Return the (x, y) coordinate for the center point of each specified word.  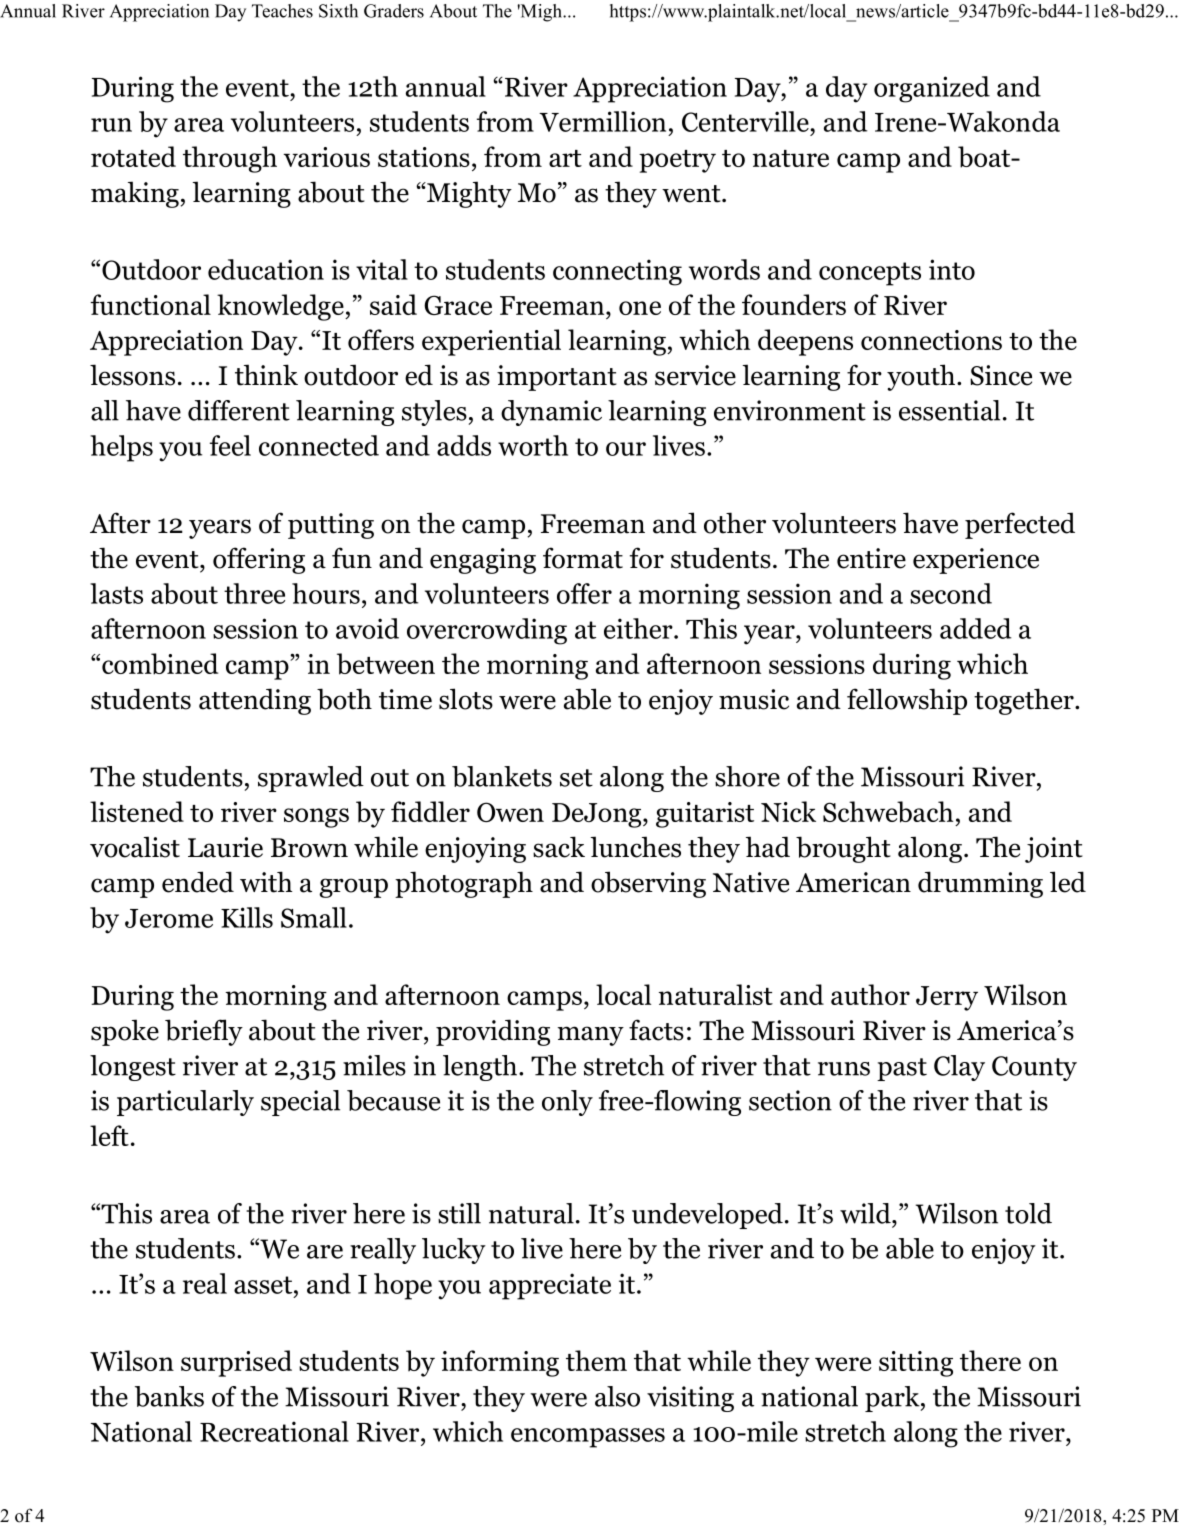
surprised (236, 1363)
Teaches (282, 11)
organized (932, 89)
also (617, 1396)
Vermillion (602, 121)
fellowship (907, 701)
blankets (502, 776)
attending (255, 701)
